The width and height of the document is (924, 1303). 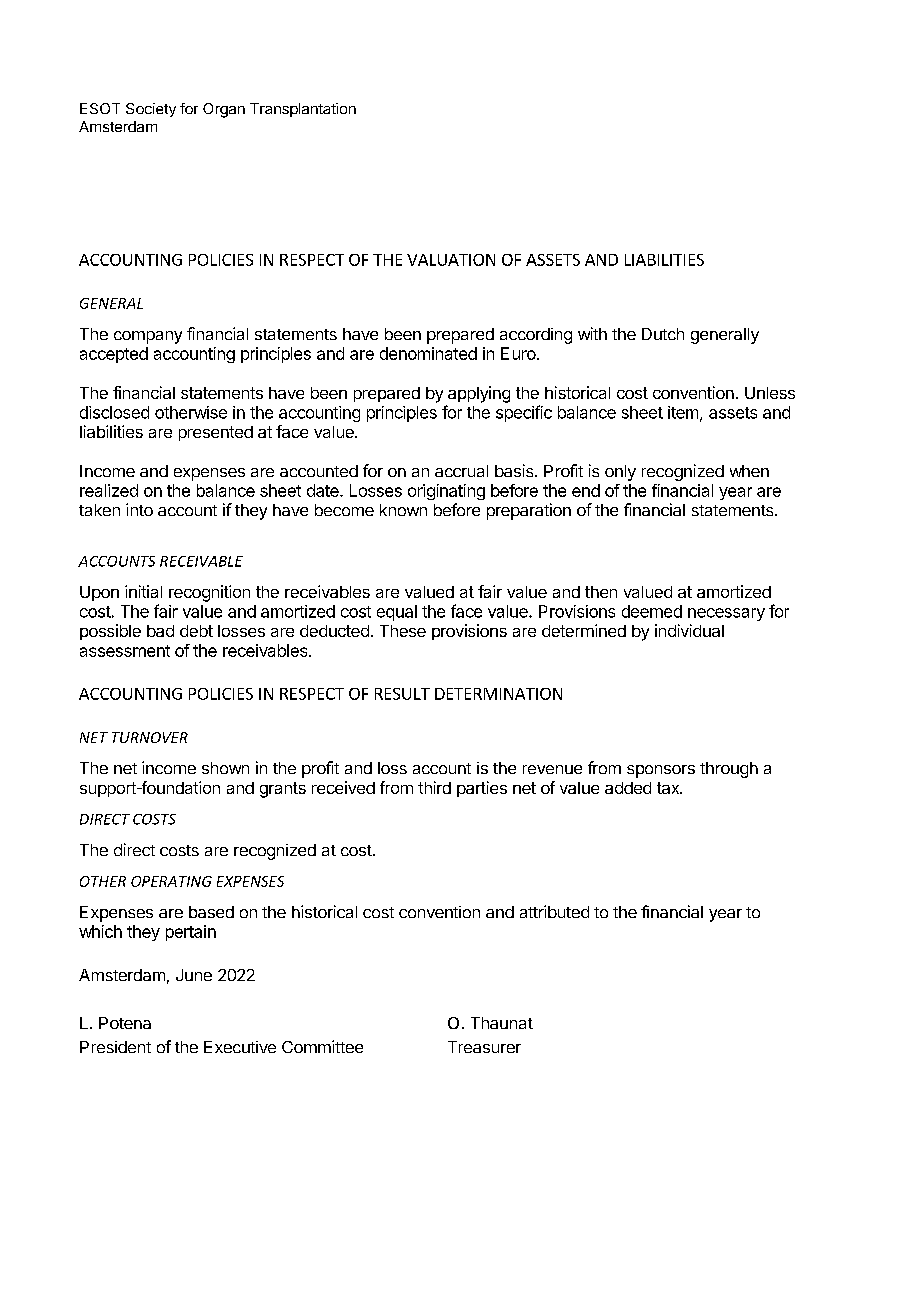 What do you see at coordinates (225, 768) in the document?
I see `shown` at bounding box center [225, 768].
